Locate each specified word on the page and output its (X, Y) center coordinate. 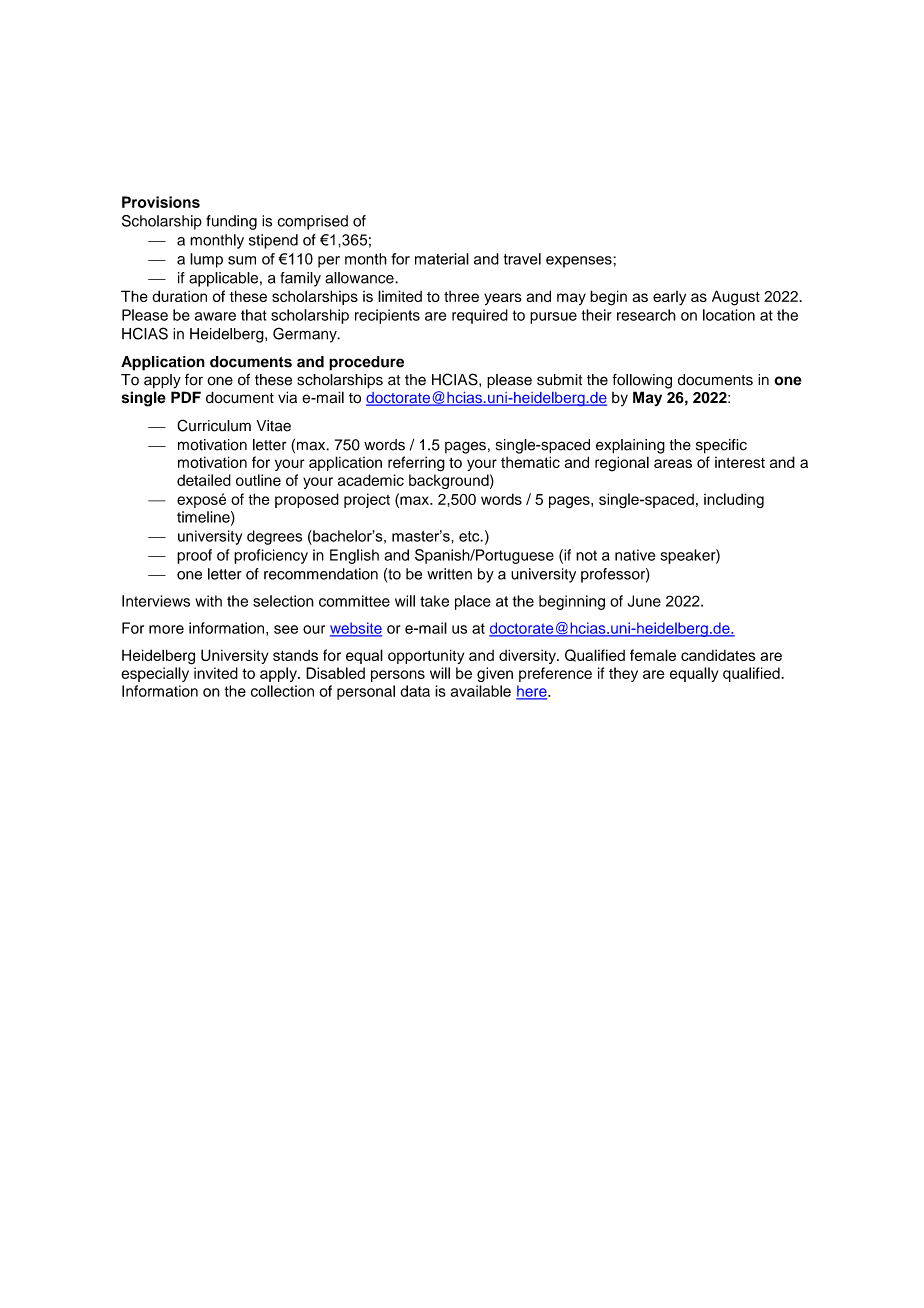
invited (216, 673)
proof (194, 556)
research (646, 315)
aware (215, 316)
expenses (580, 262)
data (415, 691)
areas (673, 463)
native (635, 555)
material (442, 259)
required (480, 316)
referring (416, 464)
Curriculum (214, 425)
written (449, 574)
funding (231, 222)
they (623, 674)
